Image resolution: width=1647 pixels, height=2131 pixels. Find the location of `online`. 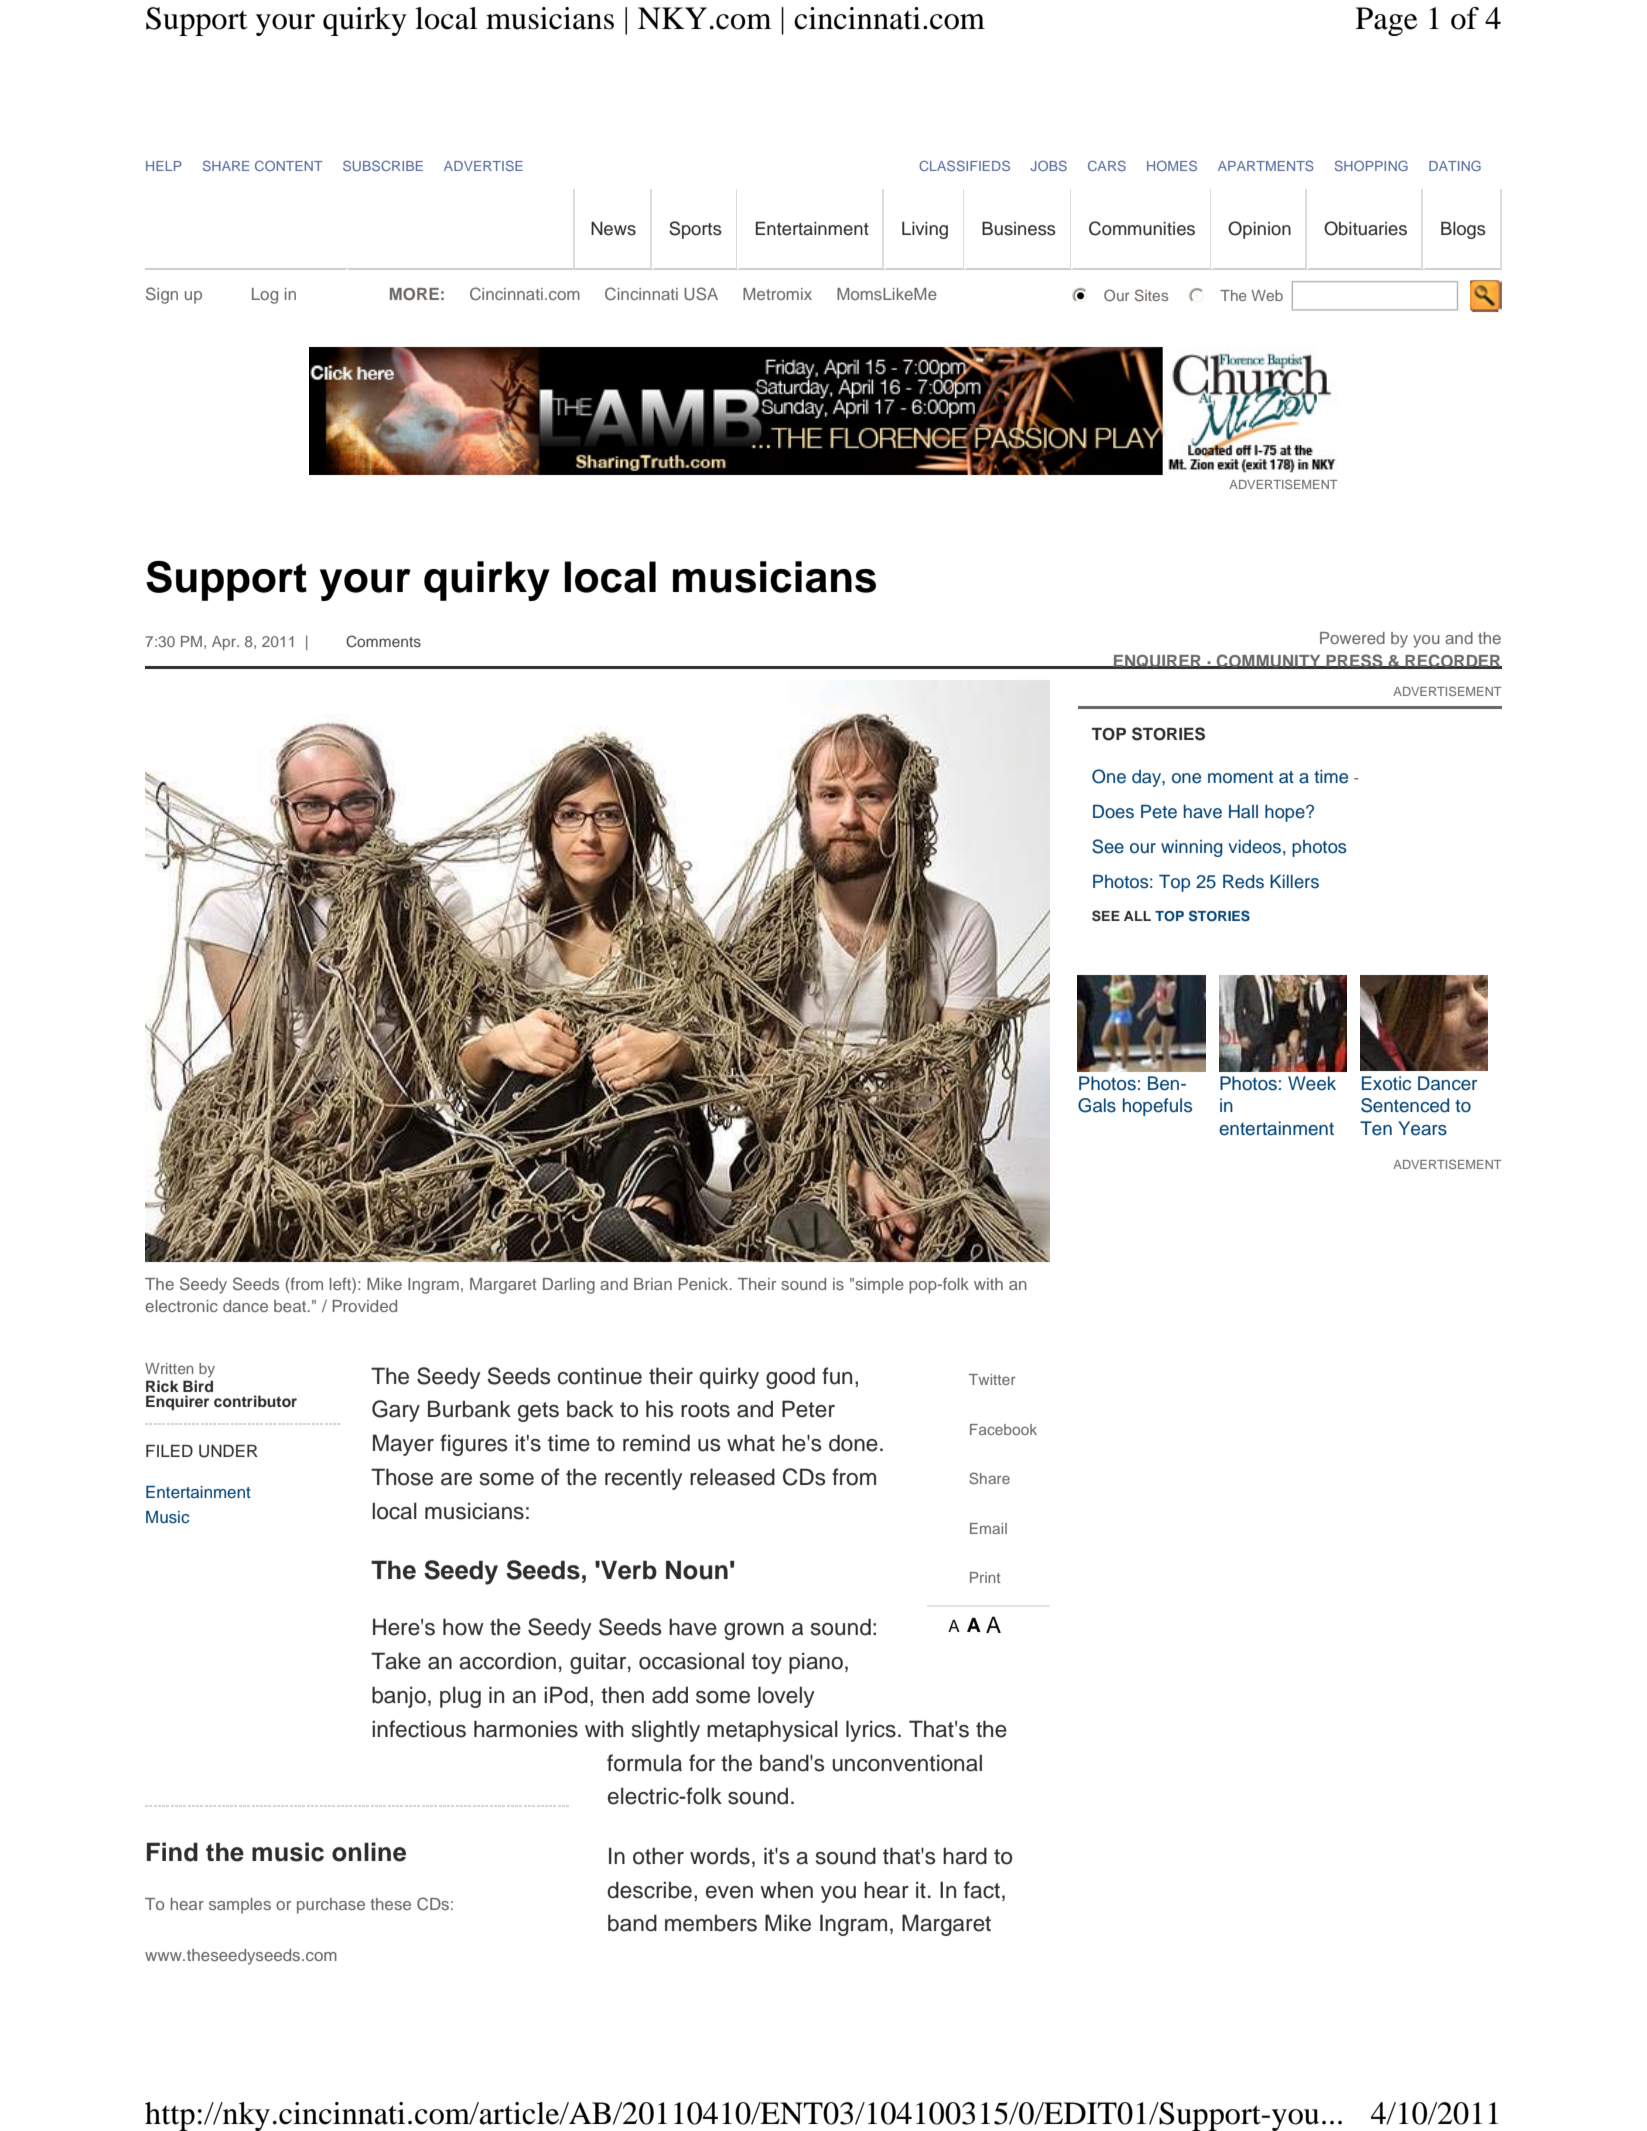

online is located at coordinates (369, 1852).
